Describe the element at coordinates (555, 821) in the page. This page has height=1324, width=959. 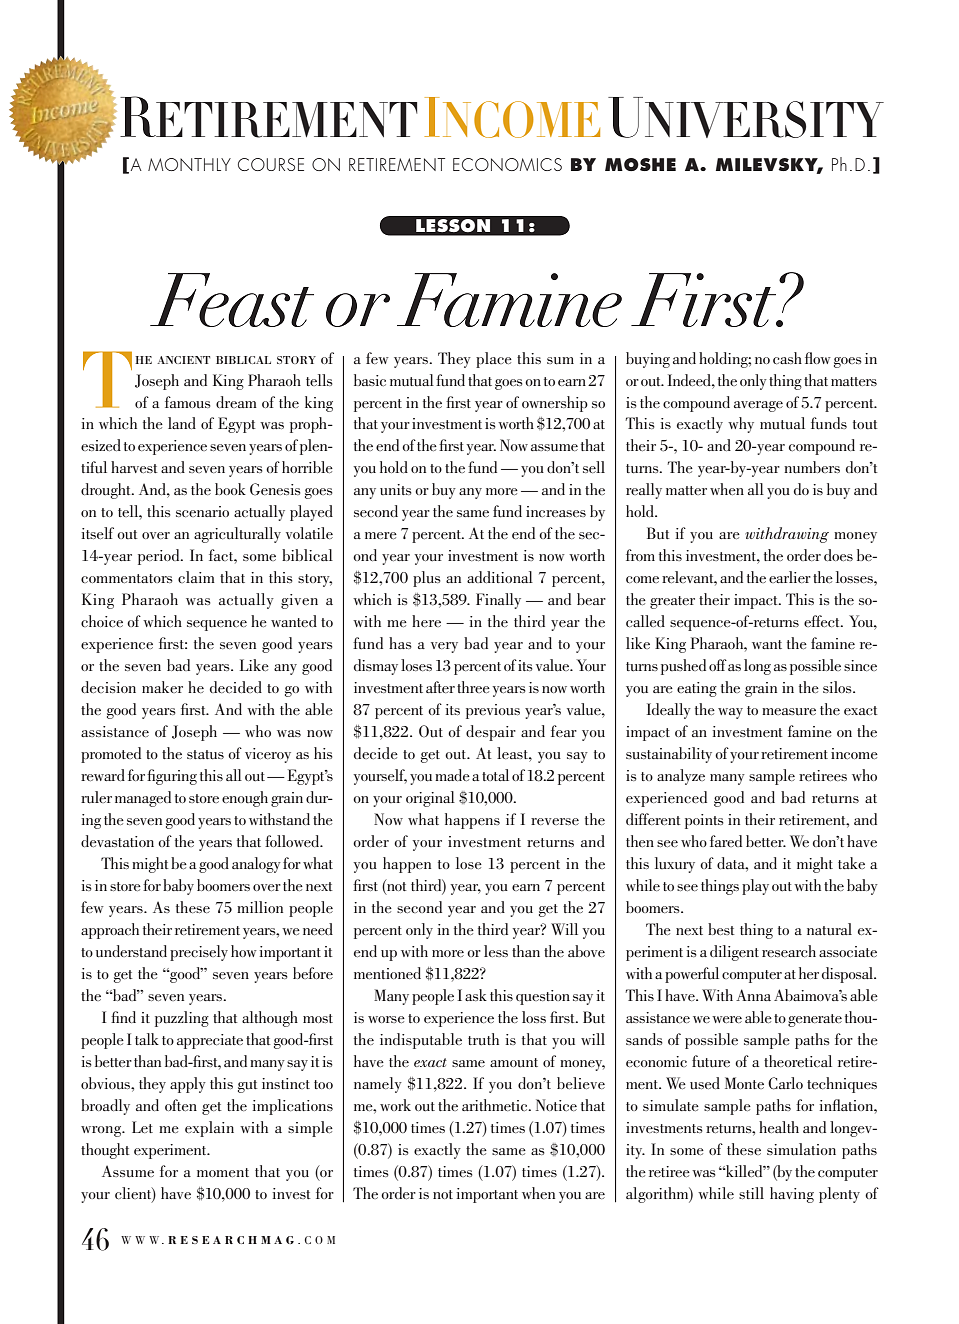
I see `reverse` at that location.
